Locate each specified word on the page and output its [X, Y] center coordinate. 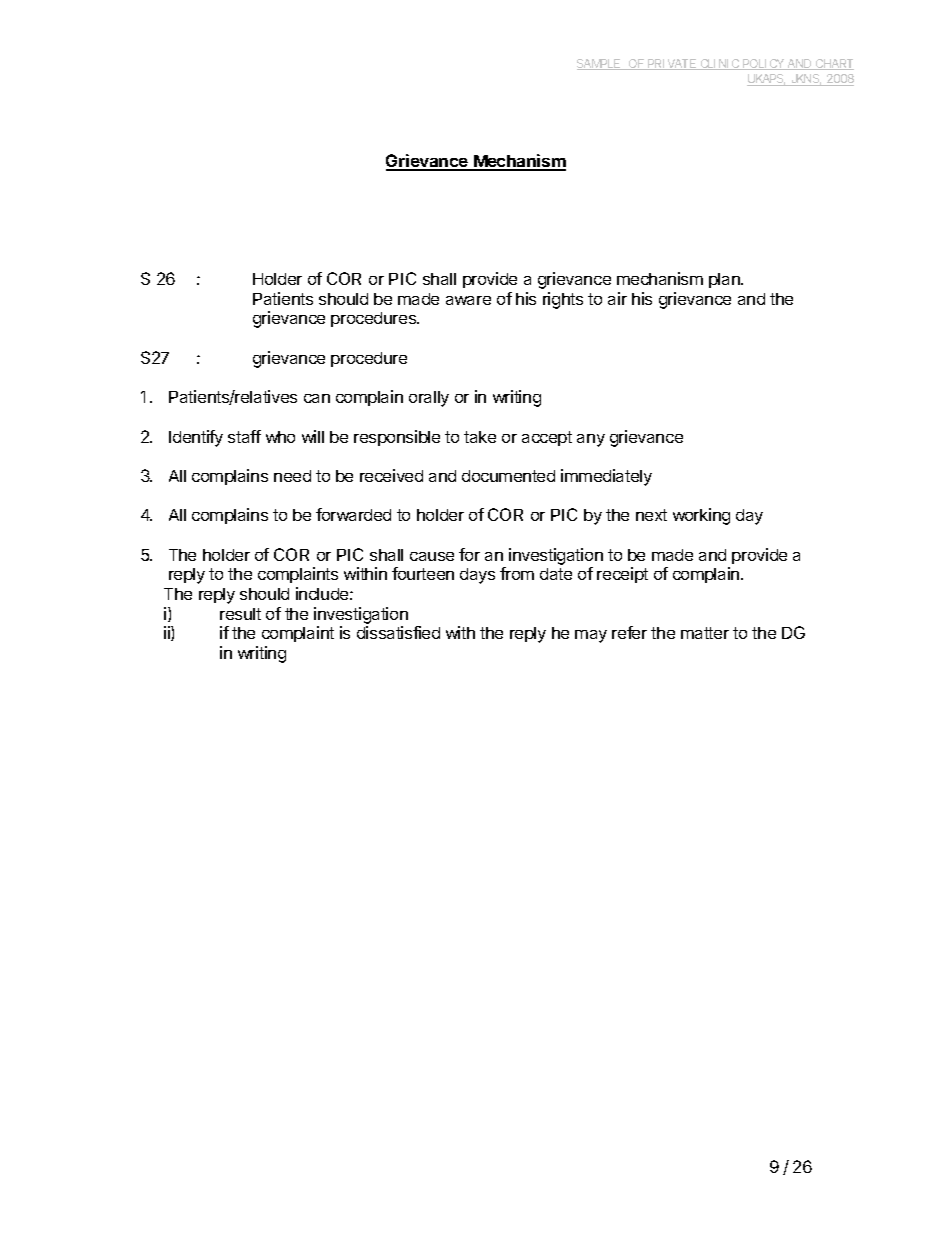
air [617, 298]
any [591, 440]
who [280, 437]
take [480, 437]
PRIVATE [673, 64]
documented [508, 476]
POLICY [764, 64]
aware [468, 300]
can [317, 398]
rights [563, 300]
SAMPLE [600, 64]
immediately [606, 477]
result [240, 614]
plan [725, 280]
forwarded [353, 514]
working [701, 516]
